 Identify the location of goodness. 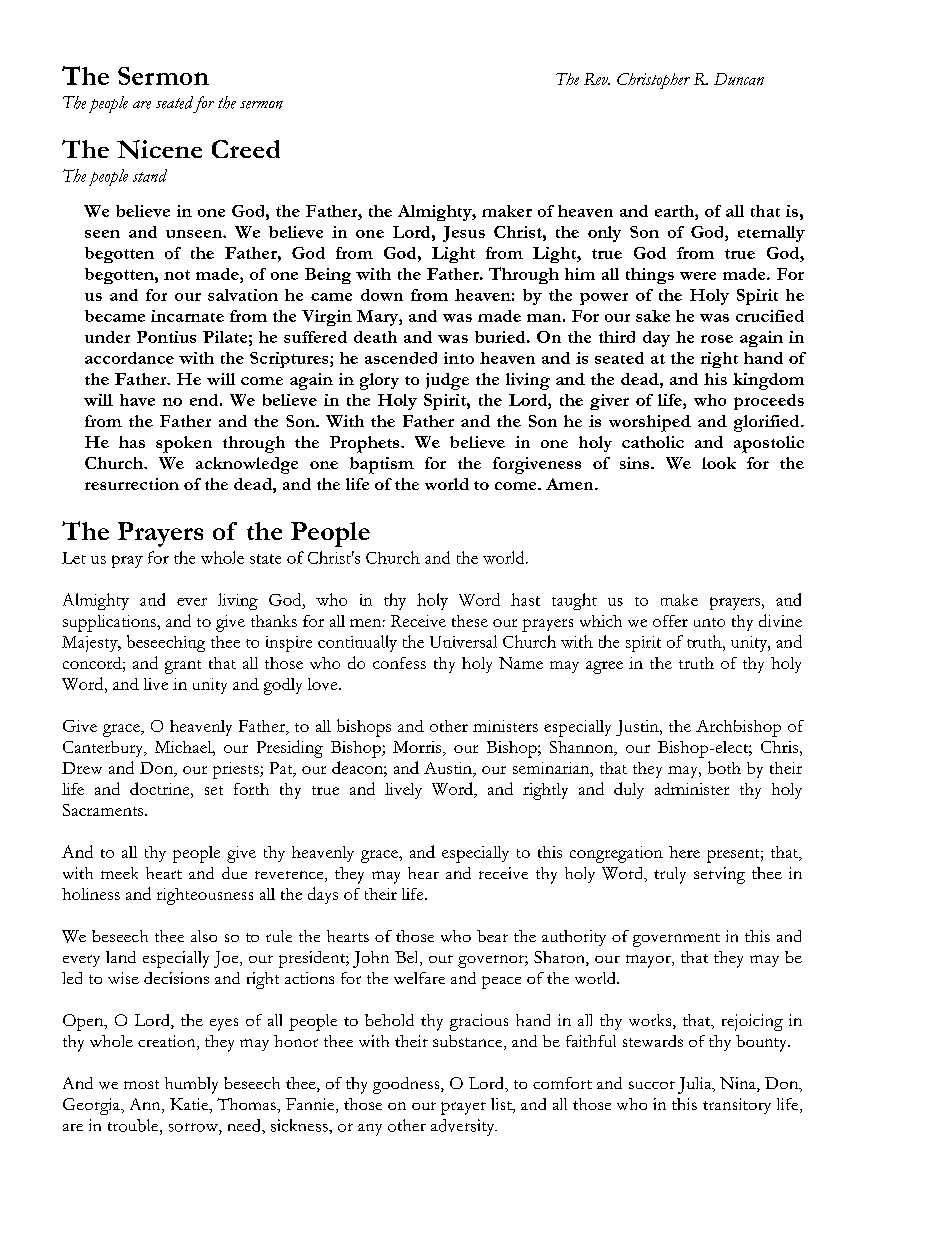
(407, 1085).
